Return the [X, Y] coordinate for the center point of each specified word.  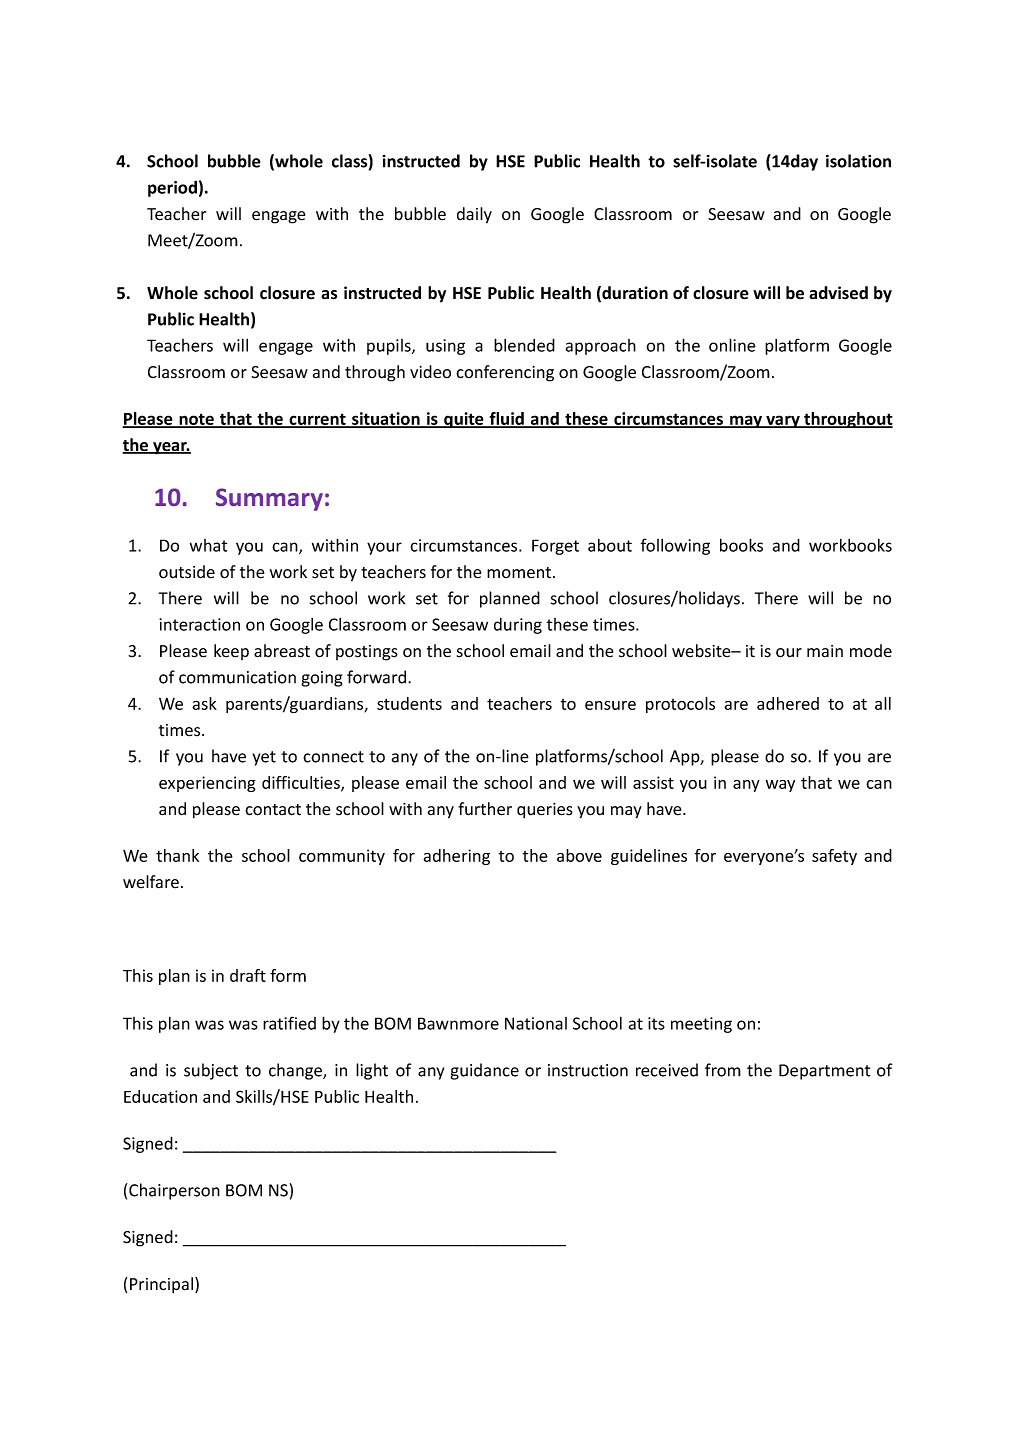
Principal [161, 1285]
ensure [610, 705]
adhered [788, 703]
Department [825, 1072]
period [172, 188]
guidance [484, 1071]
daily [474, 215]
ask [204, 703]
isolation [858, 161]
